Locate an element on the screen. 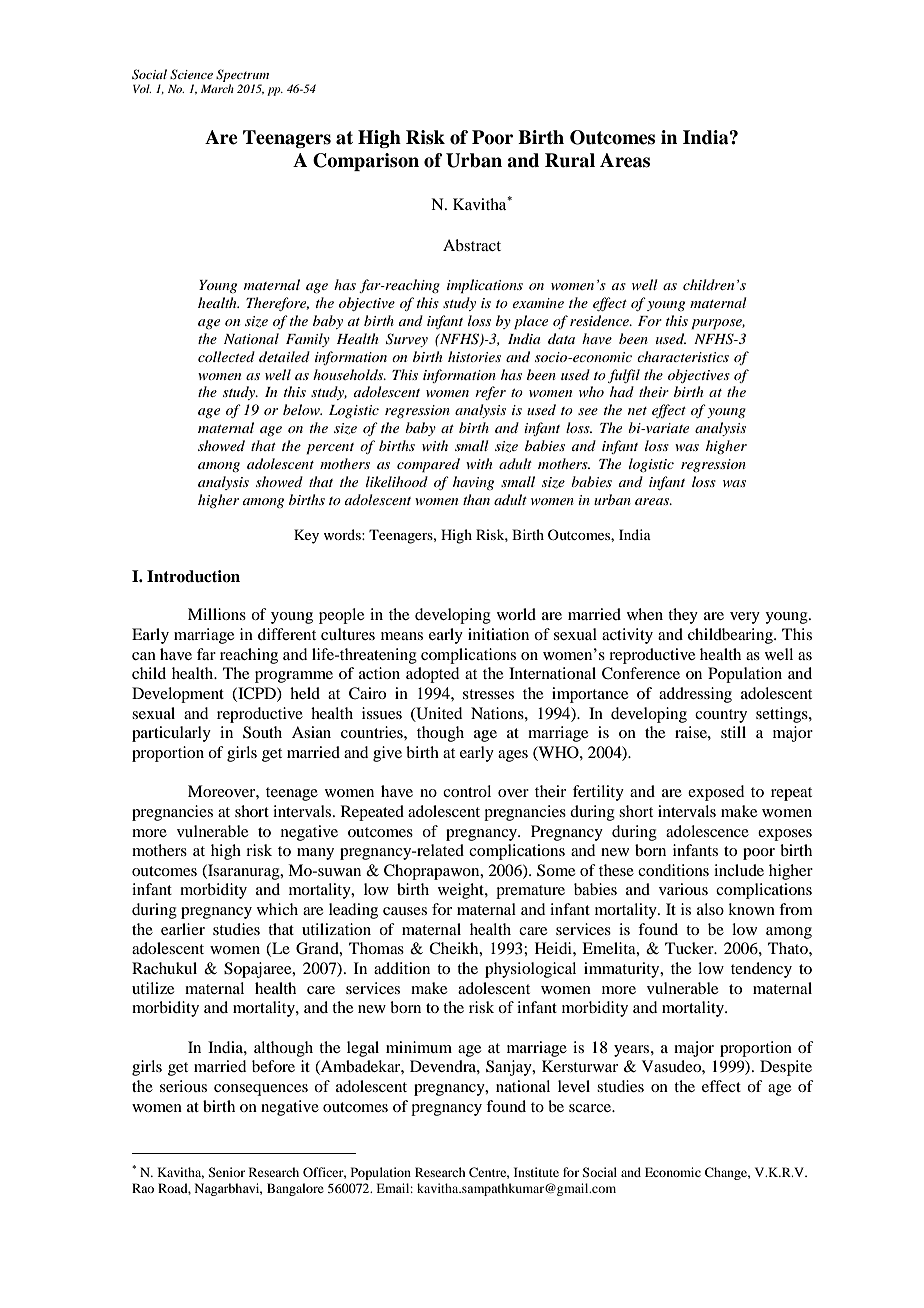 Image resolution: width=924 pixels, height=1308 pixels. Rural is located at coordinates (570, 160).
